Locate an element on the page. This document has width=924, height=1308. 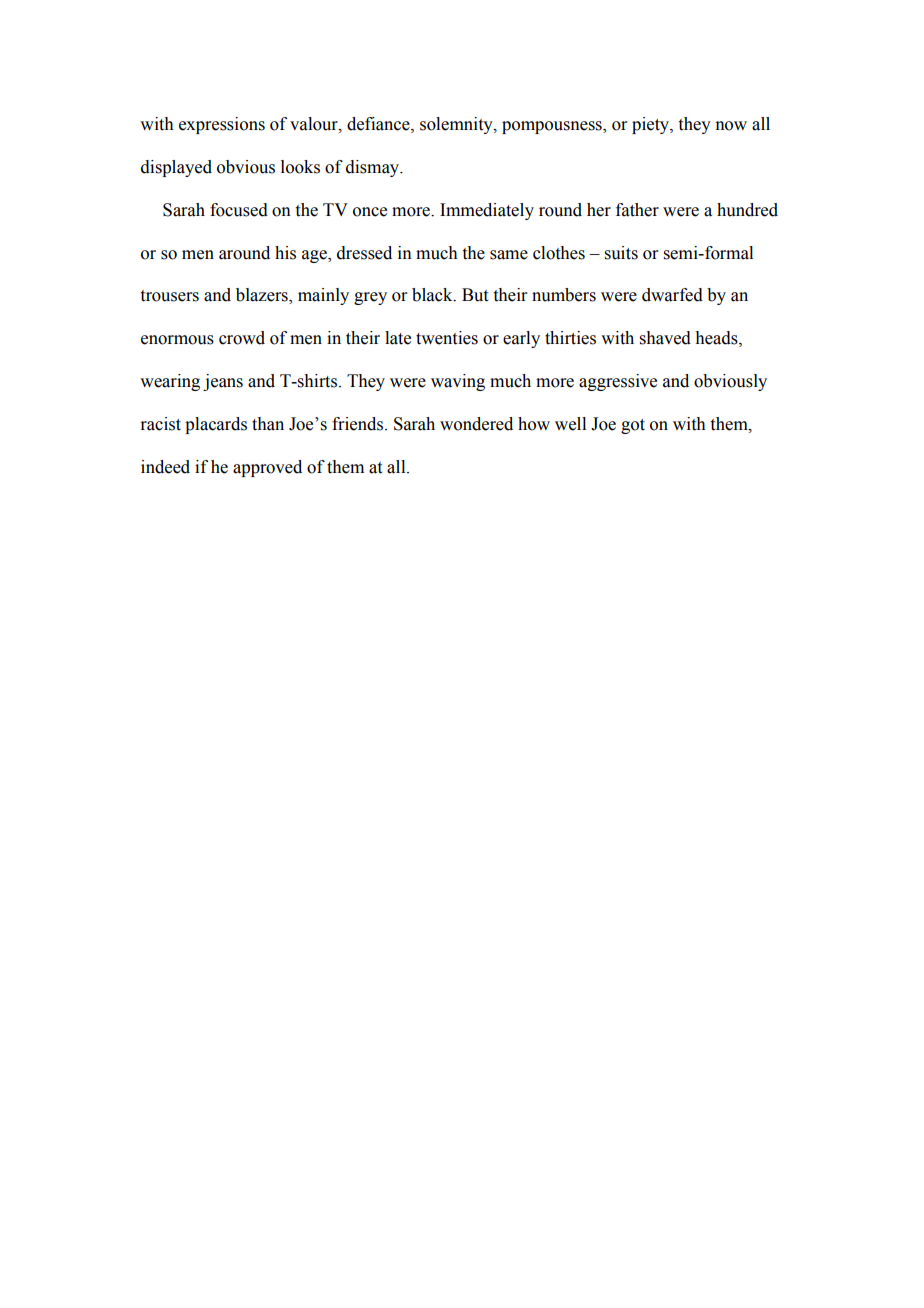
expressions is located at coordinates (222, 125).
